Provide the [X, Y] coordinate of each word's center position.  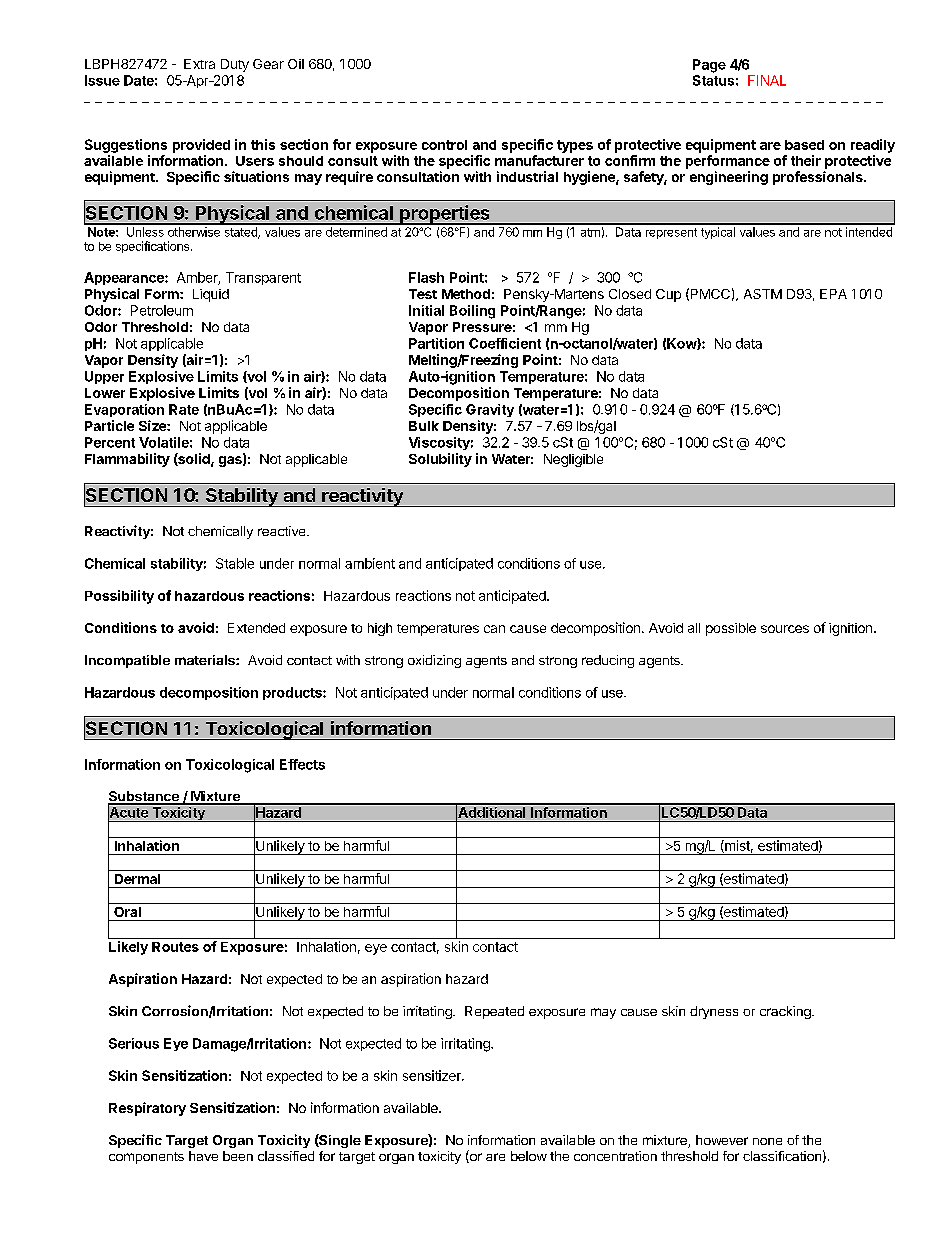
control [444, 145]
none [767, 1141]
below [529, 1156]
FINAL [767, 80]
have [203, 1156]
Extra [199, 64]
